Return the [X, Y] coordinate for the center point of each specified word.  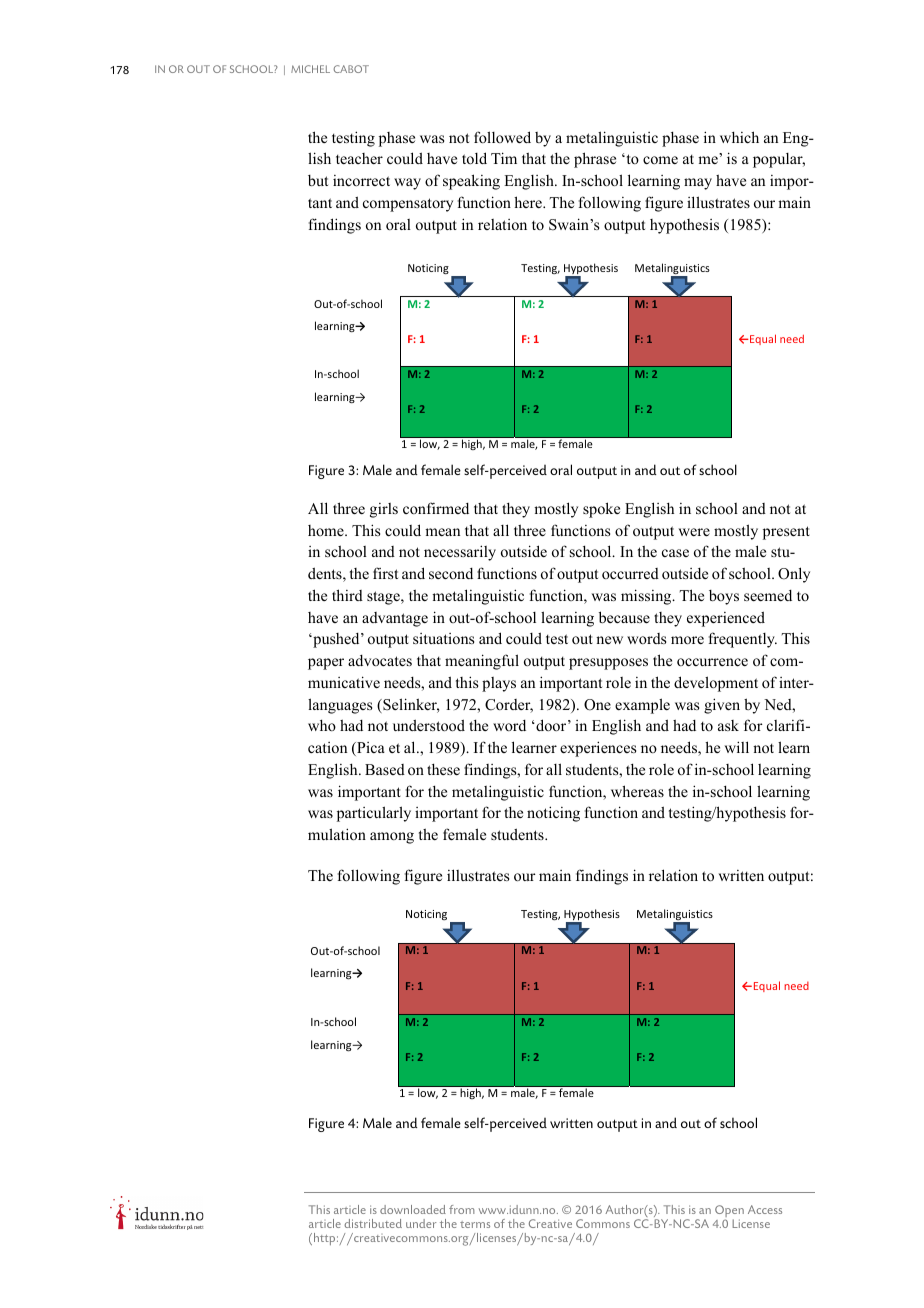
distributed [373, 1223]
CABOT [351, 69]
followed [502, 137]
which [739, 137]
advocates [380, 660]
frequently [743, 640]
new [609, 640]
